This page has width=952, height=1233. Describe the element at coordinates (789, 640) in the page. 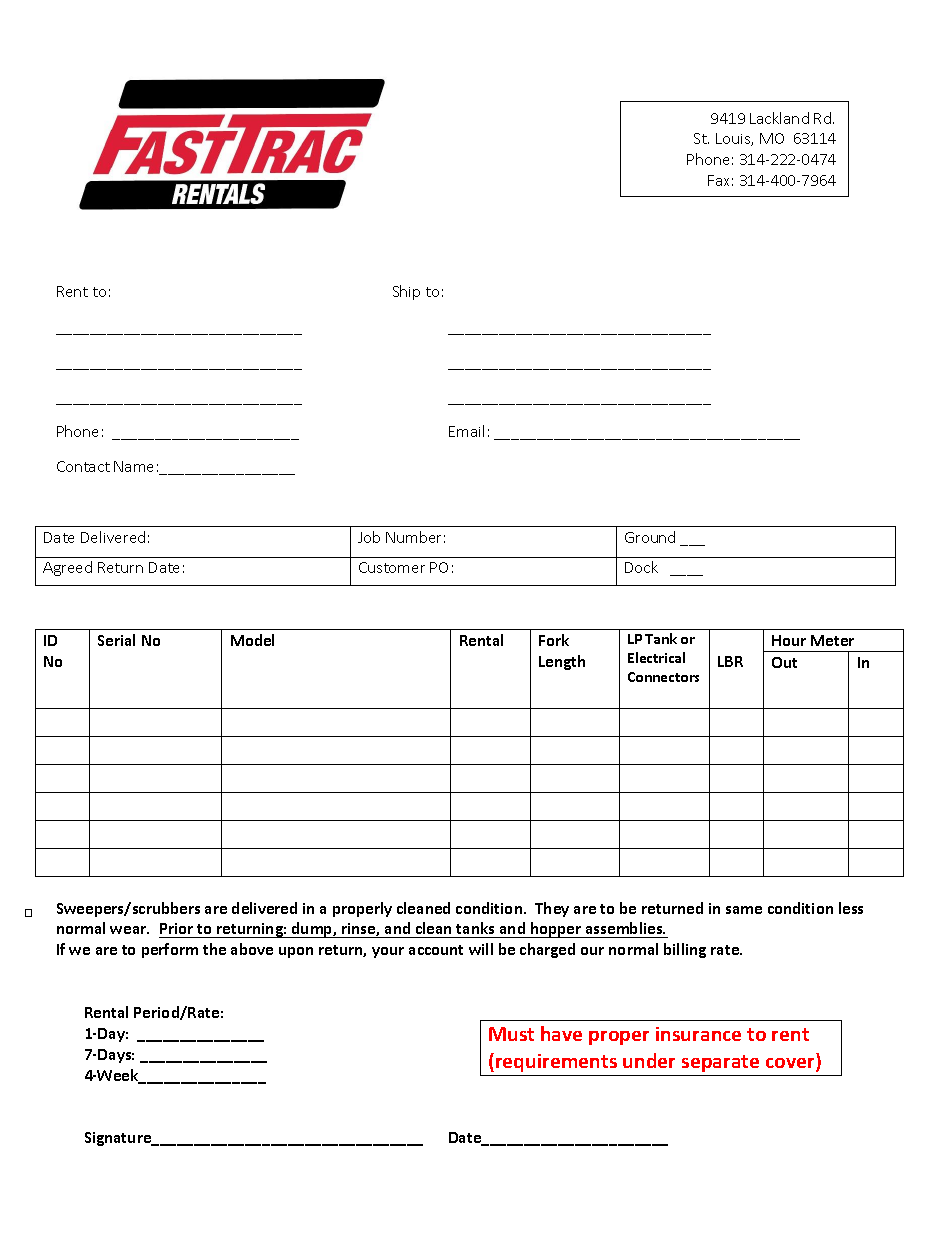

I see `Hour` at that location.
